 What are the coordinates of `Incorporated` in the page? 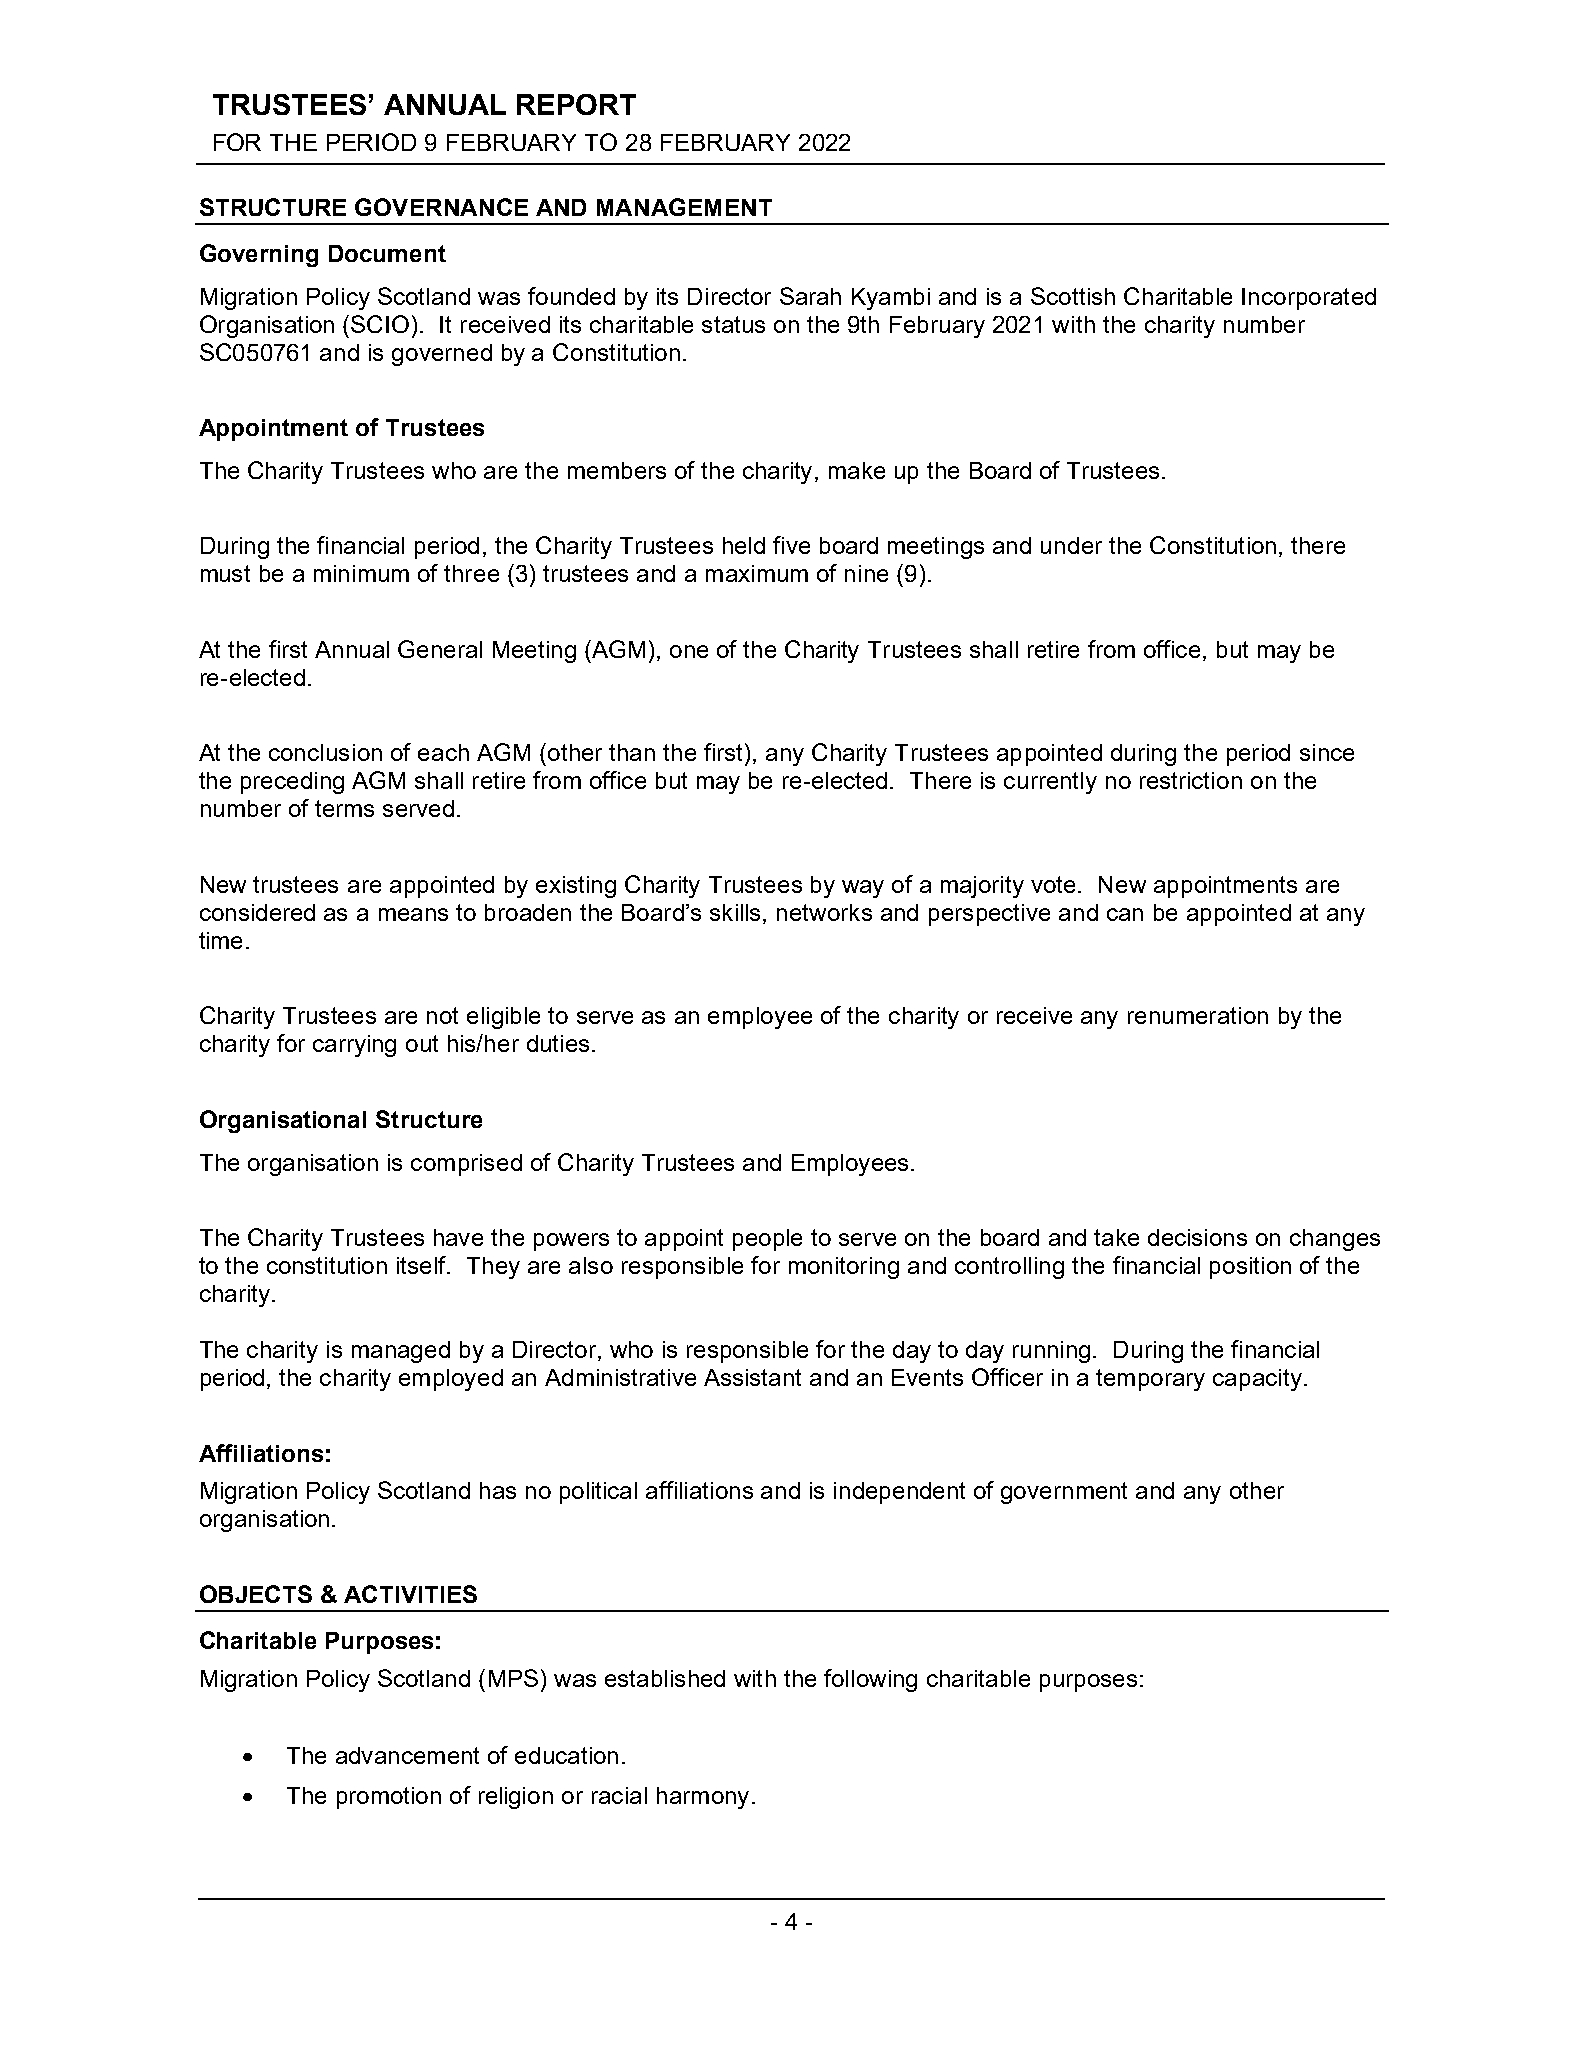 It's located at (1309, 299).
